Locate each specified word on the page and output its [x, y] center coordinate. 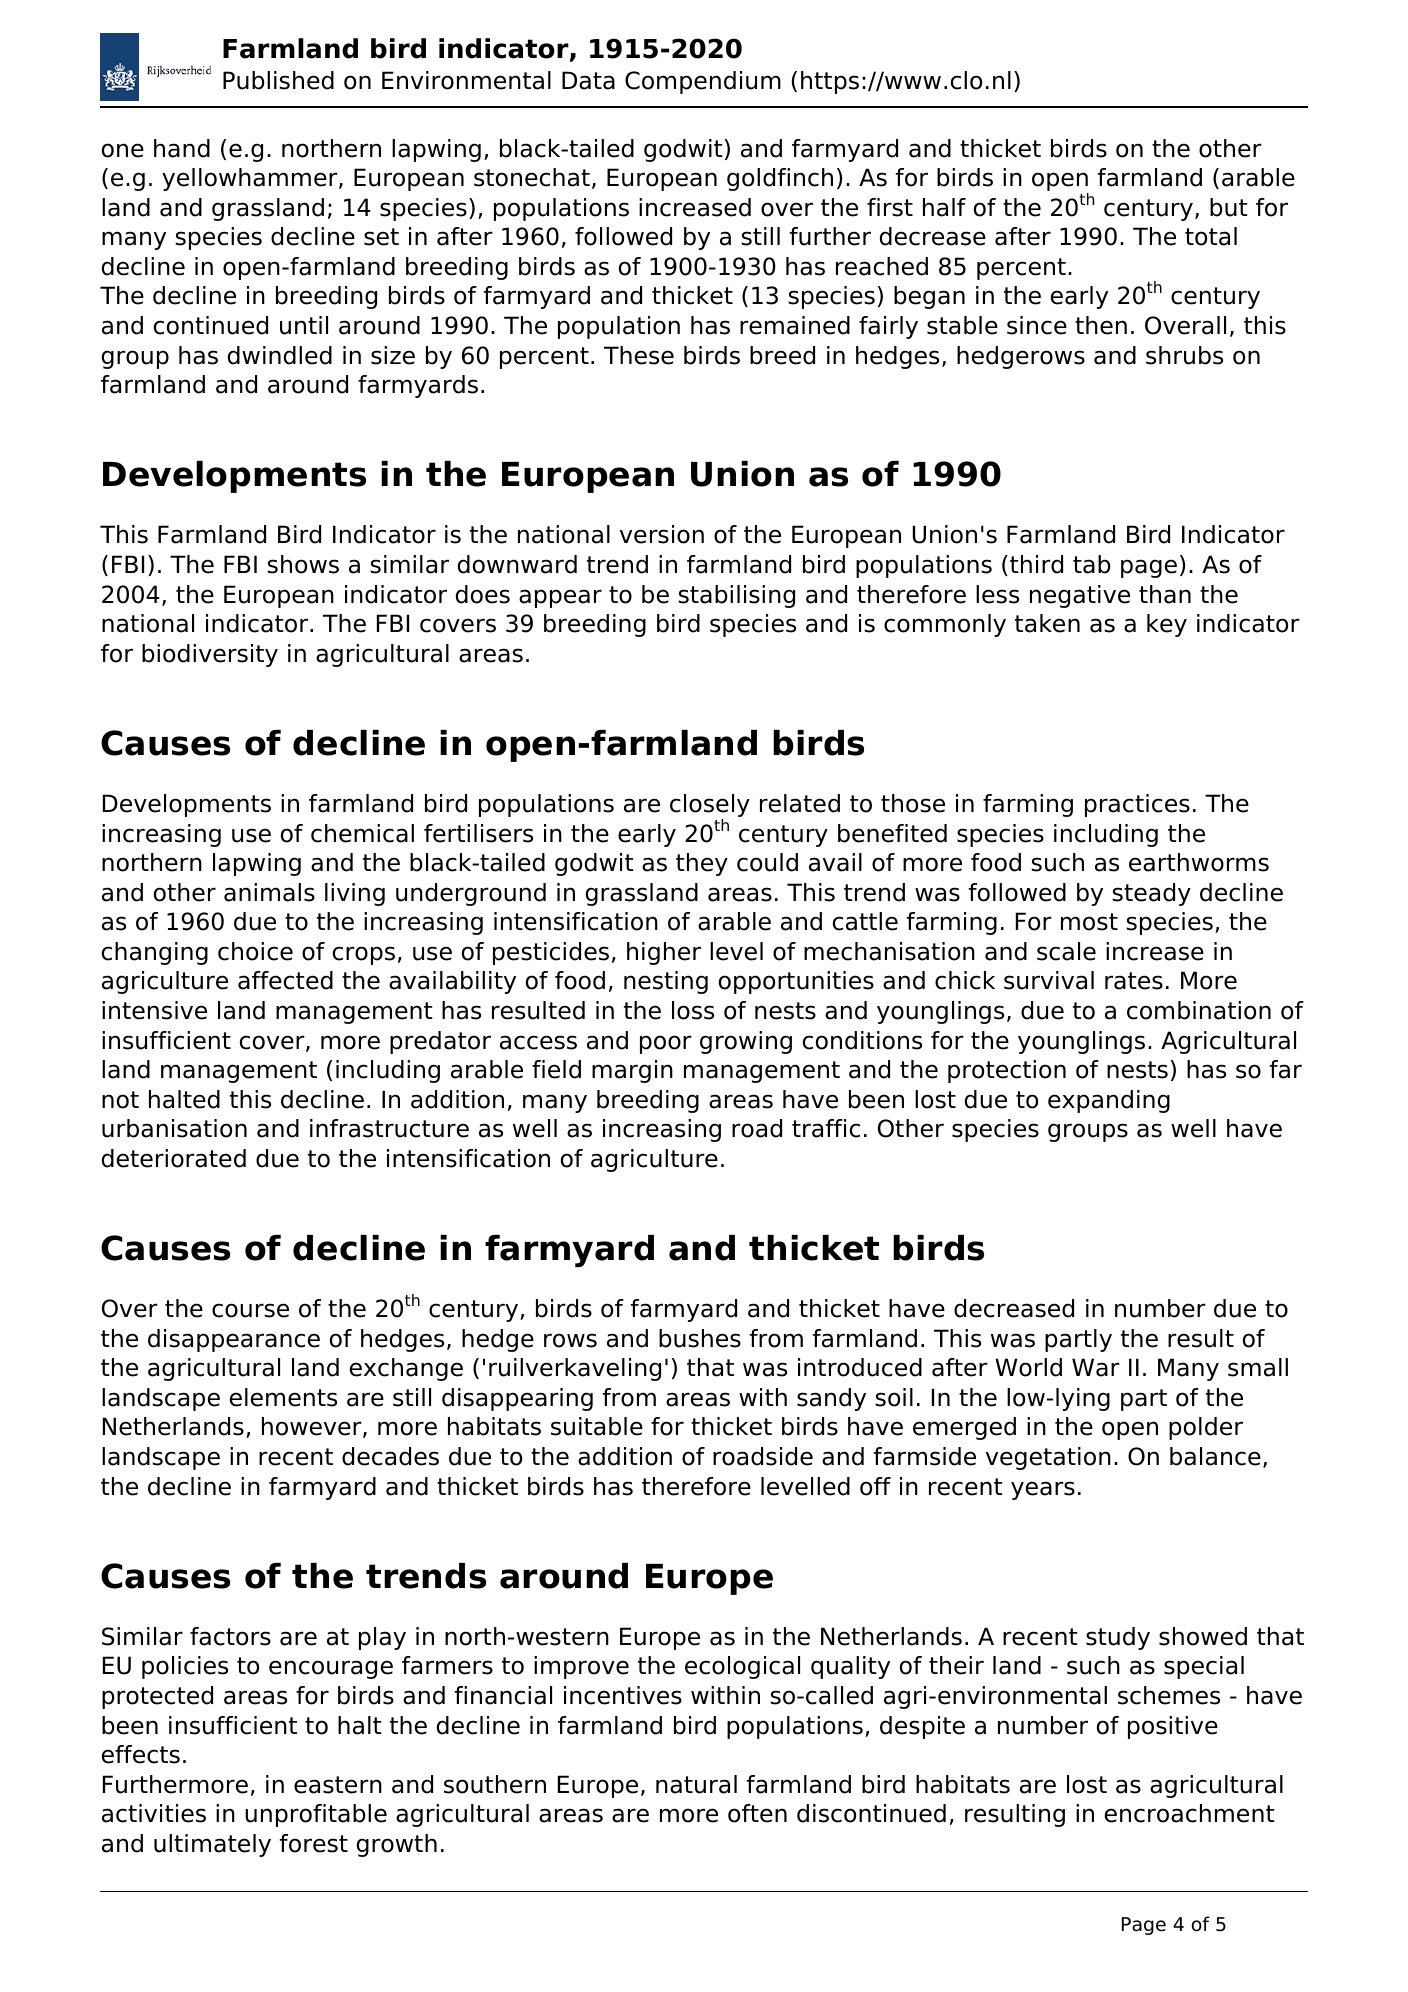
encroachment [1190, 1813]
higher [664, 953]
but [1229, 207]
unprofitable [316, 1815]
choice [255, 951]
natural [696, 1784]
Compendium [703, 82]
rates [1134, 981]
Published [278, 80]
